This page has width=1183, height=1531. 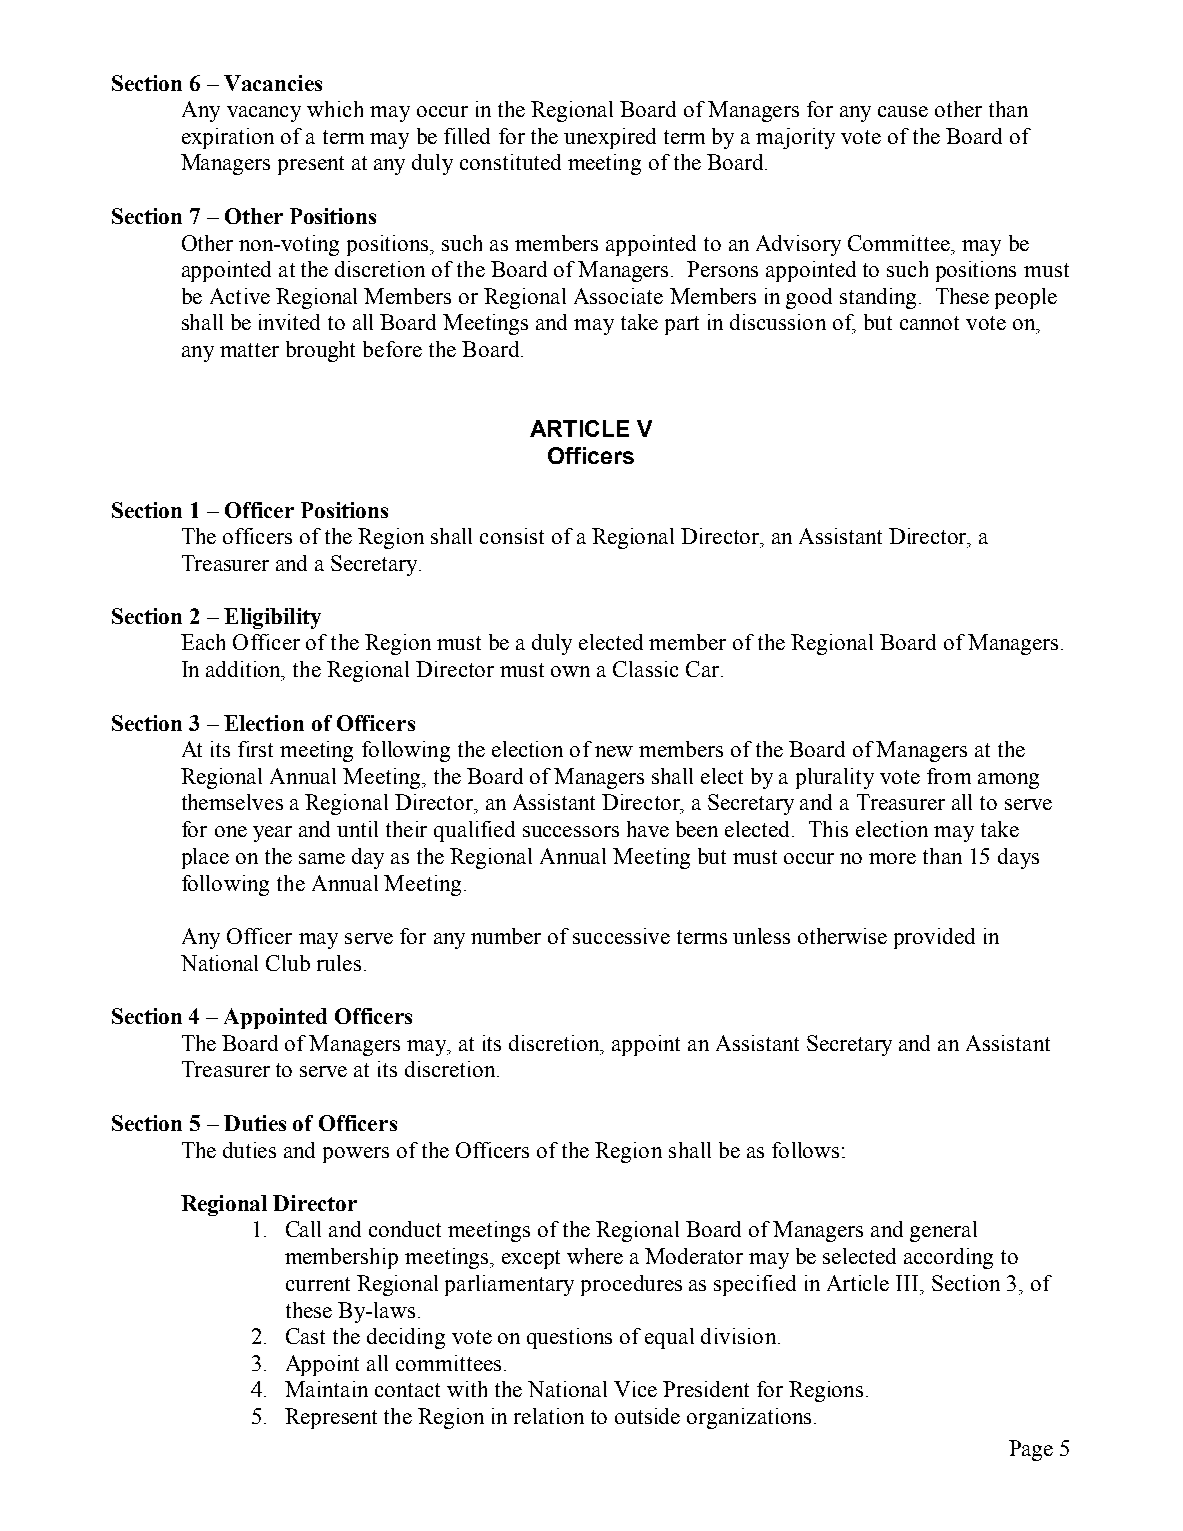 I want to click on Page, so click(x=1031, y=1450).
